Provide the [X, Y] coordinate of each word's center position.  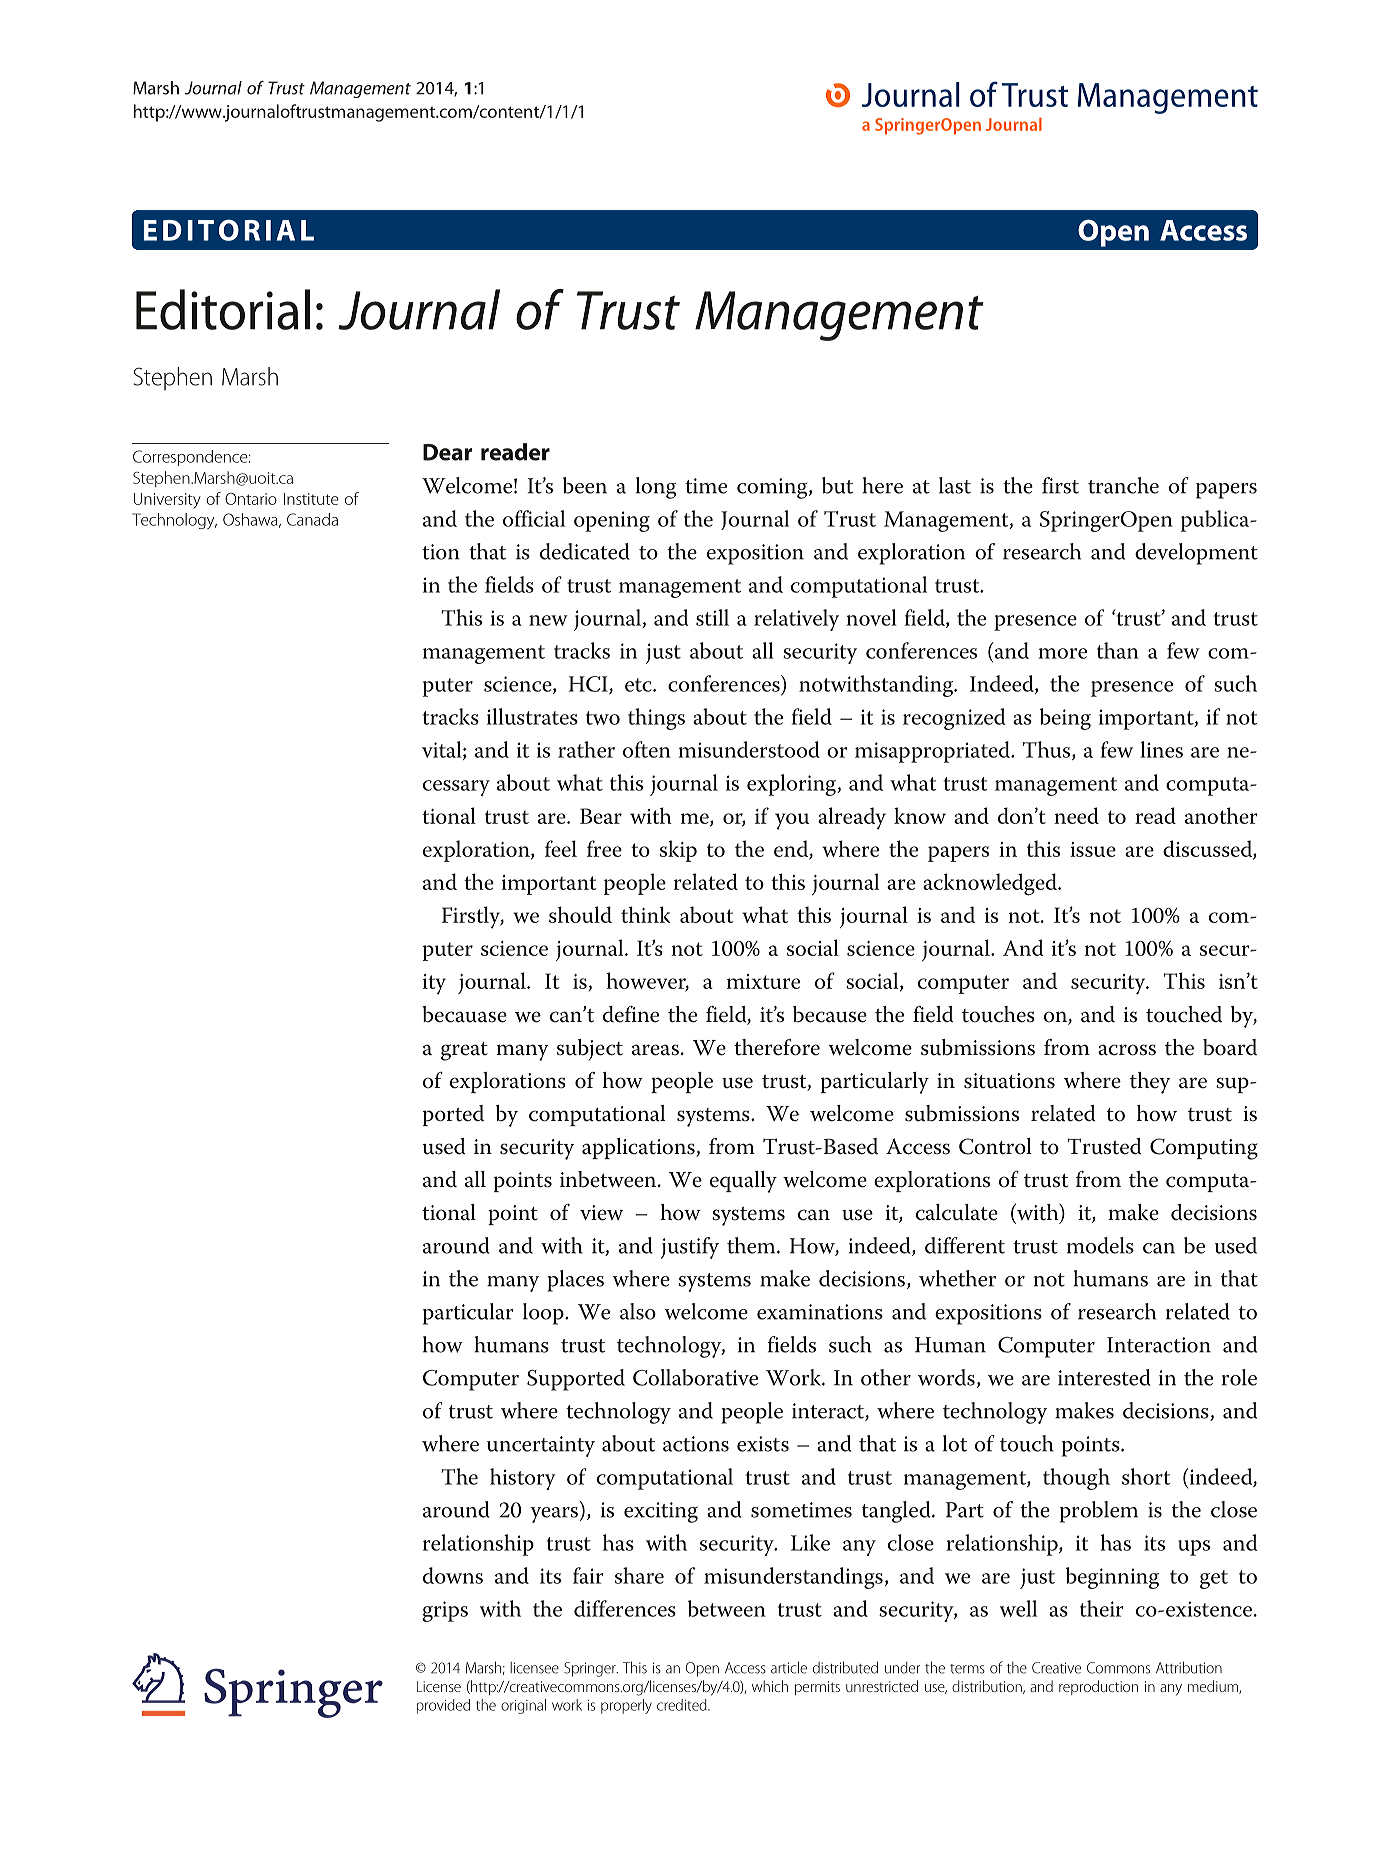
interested [1104, 1377]
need [1076, 815]
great [464, 1051]
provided [443, 1706]
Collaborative [695, 1377]
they [1150, 1083]
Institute [311, 499]
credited [683, 1705]
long [656, 488]
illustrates [532, 716]
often [647, 749]
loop [544, 1314]
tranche [1123, 485]
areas [655, 1050]
